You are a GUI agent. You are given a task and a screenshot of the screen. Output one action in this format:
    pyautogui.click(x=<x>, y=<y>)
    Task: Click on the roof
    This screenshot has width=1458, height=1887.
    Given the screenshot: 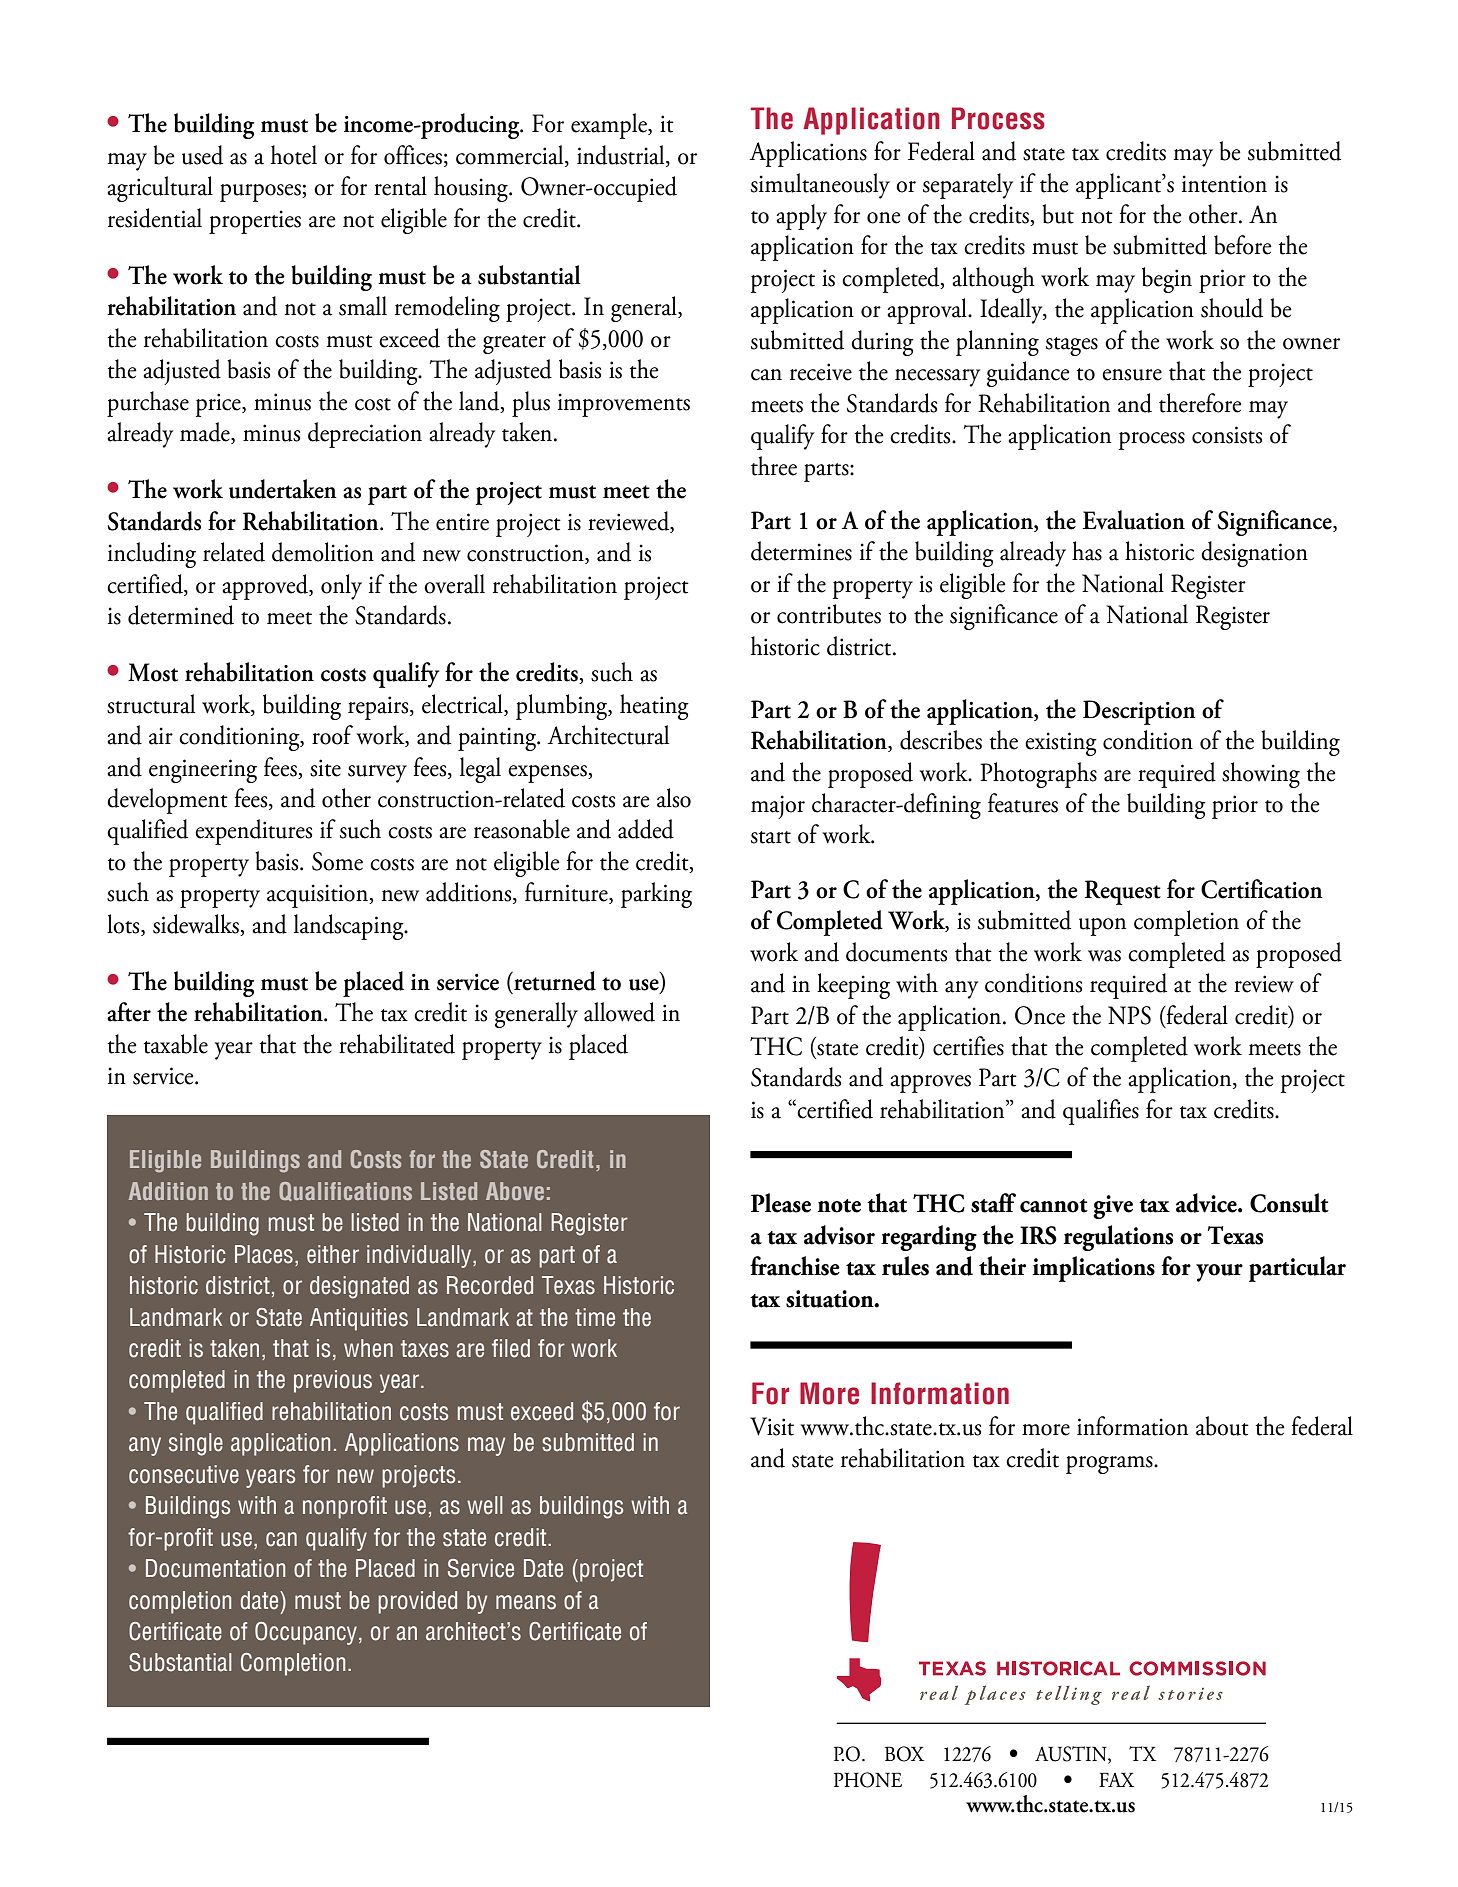 What is the action you would take?
    pyautogui.click(x=332, y=735)
